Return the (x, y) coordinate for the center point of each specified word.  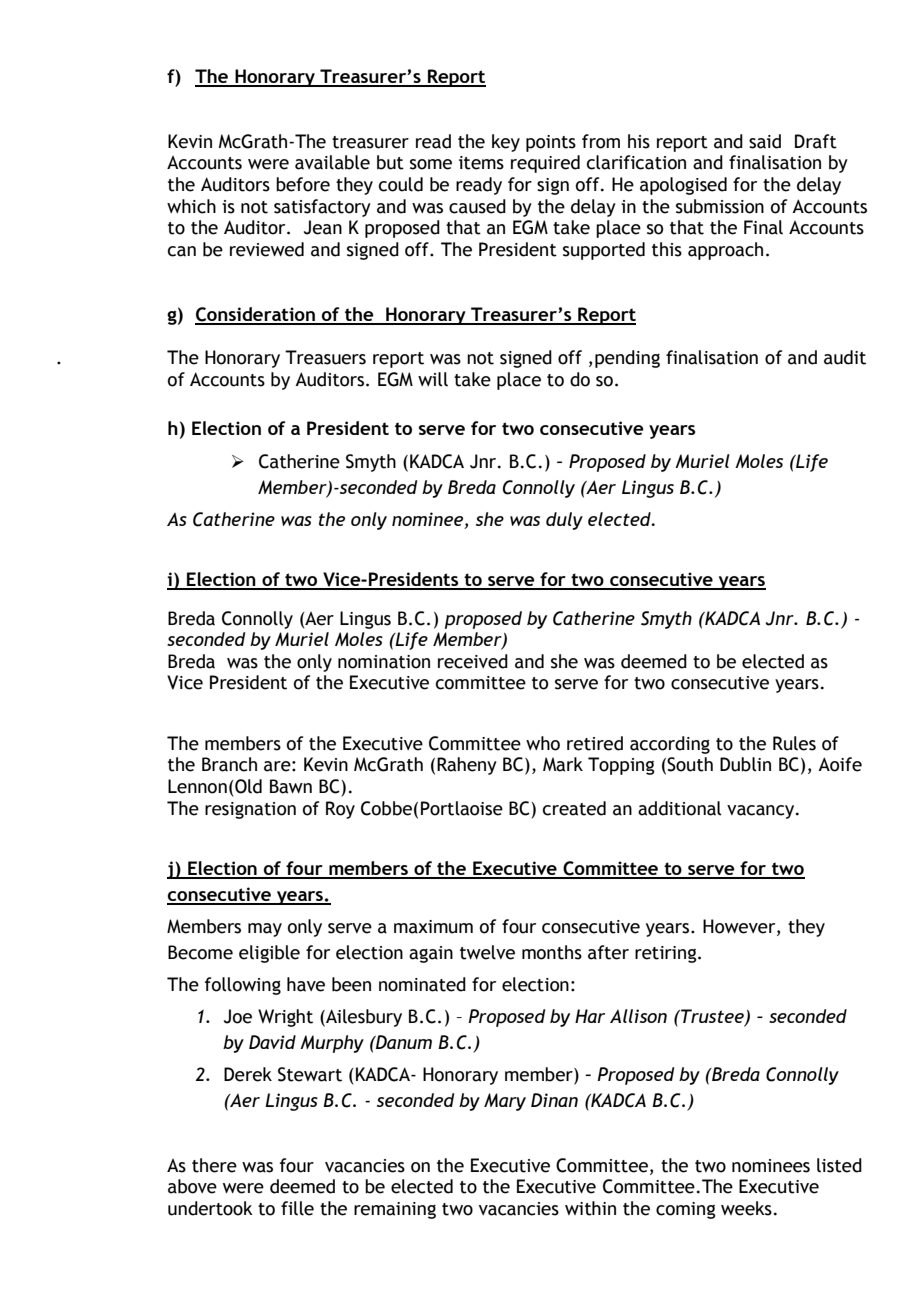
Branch (229, 764)
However (740, 927)
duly (564, 521)
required (545, 164)
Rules (794, 743)
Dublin (745, 764)
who (543, 743)
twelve (487, 952)
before (303, 184)
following (243, 986)
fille (297, 1208)
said (765, 141)
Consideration (256, 315)
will (433, 379)
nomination (384, 662)
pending (627, 359)
